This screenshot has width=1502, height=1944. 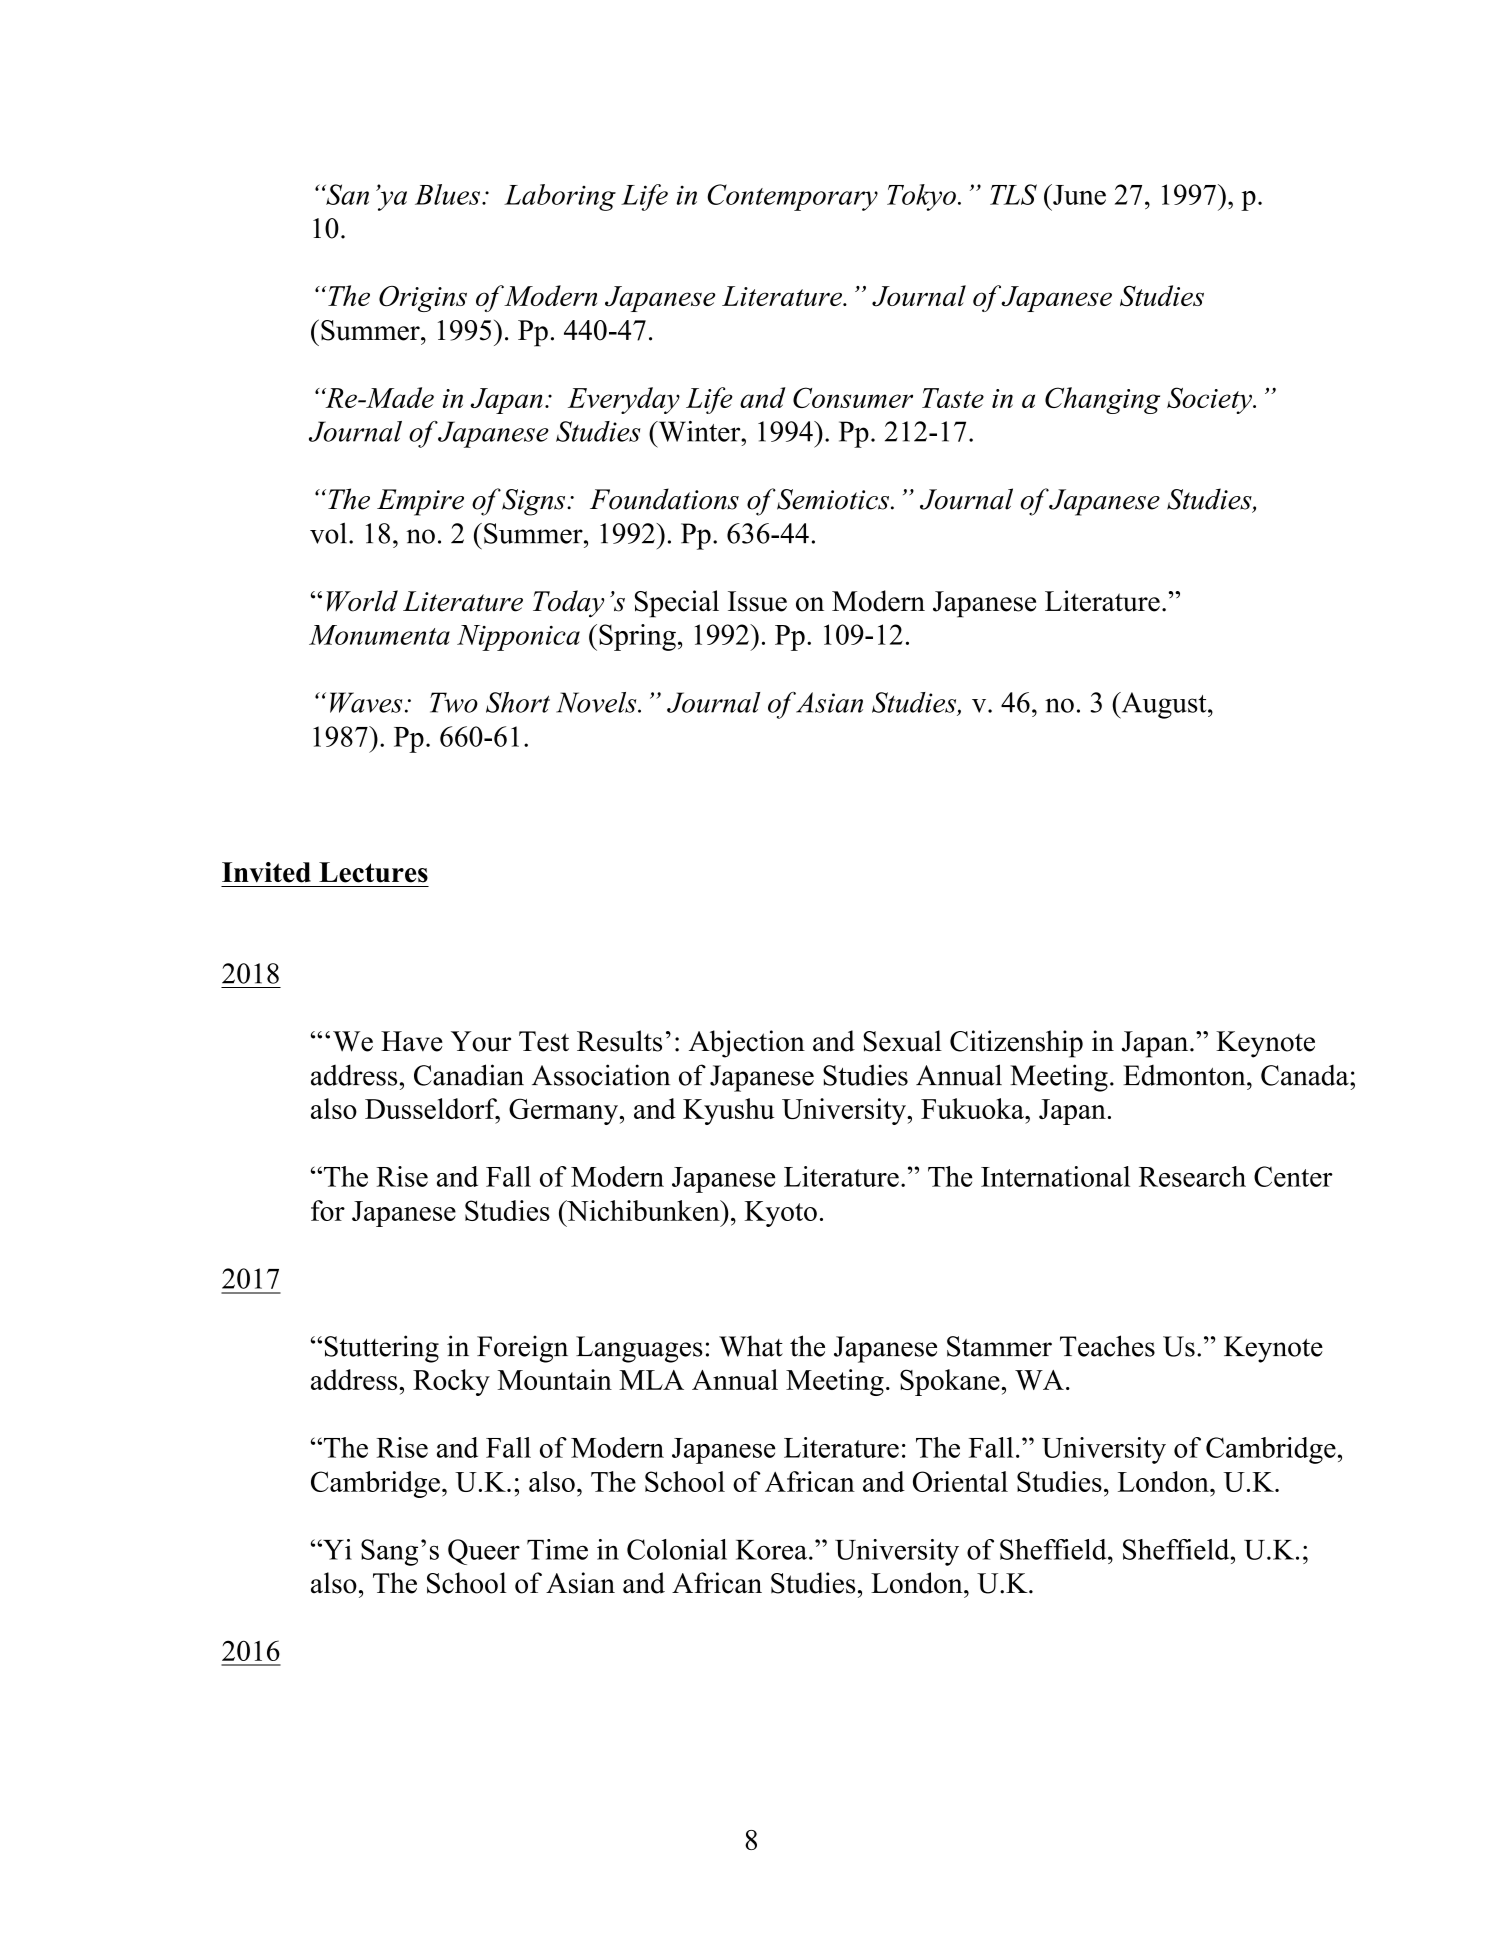 What do you see at coordinates (1185, 1075) in the screenshot?
I see `Edmonton` at bounding box center [1185, 1075].
